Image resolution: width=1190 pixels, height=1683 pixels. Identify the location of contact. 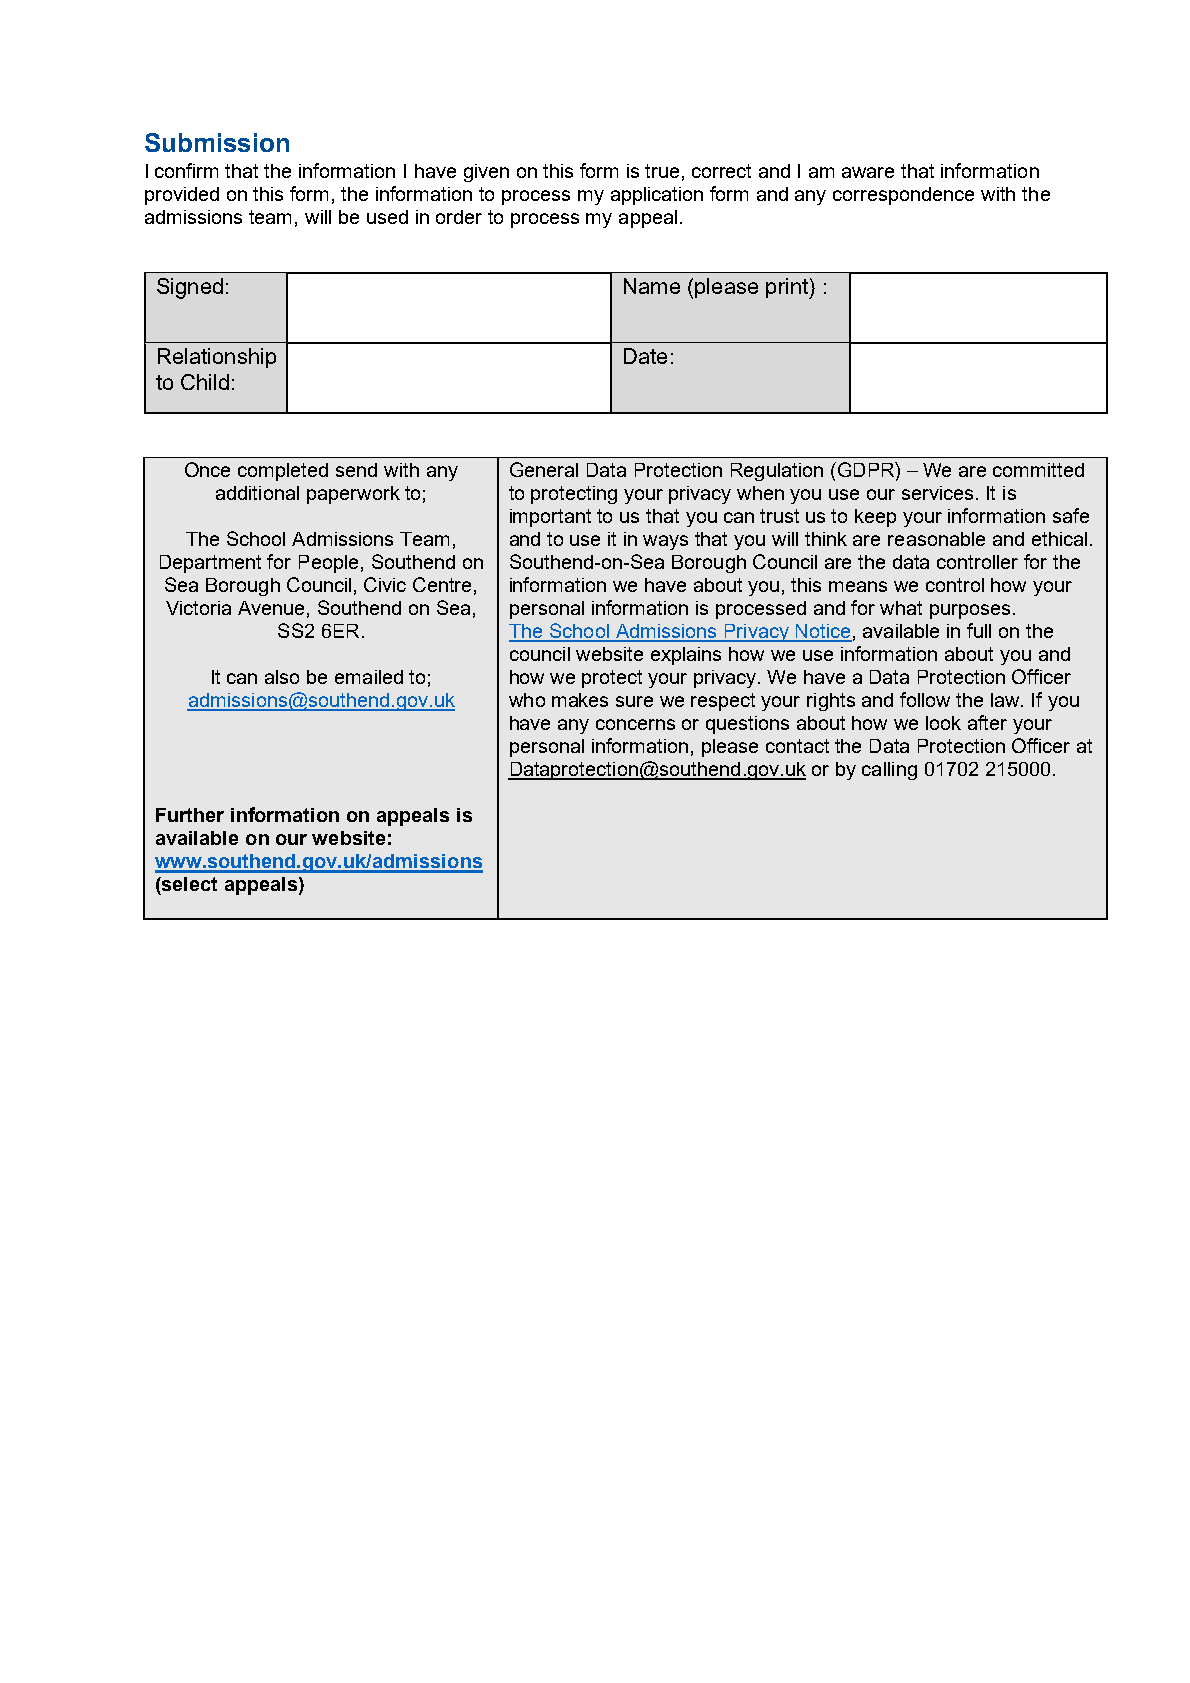
(797, 746).
